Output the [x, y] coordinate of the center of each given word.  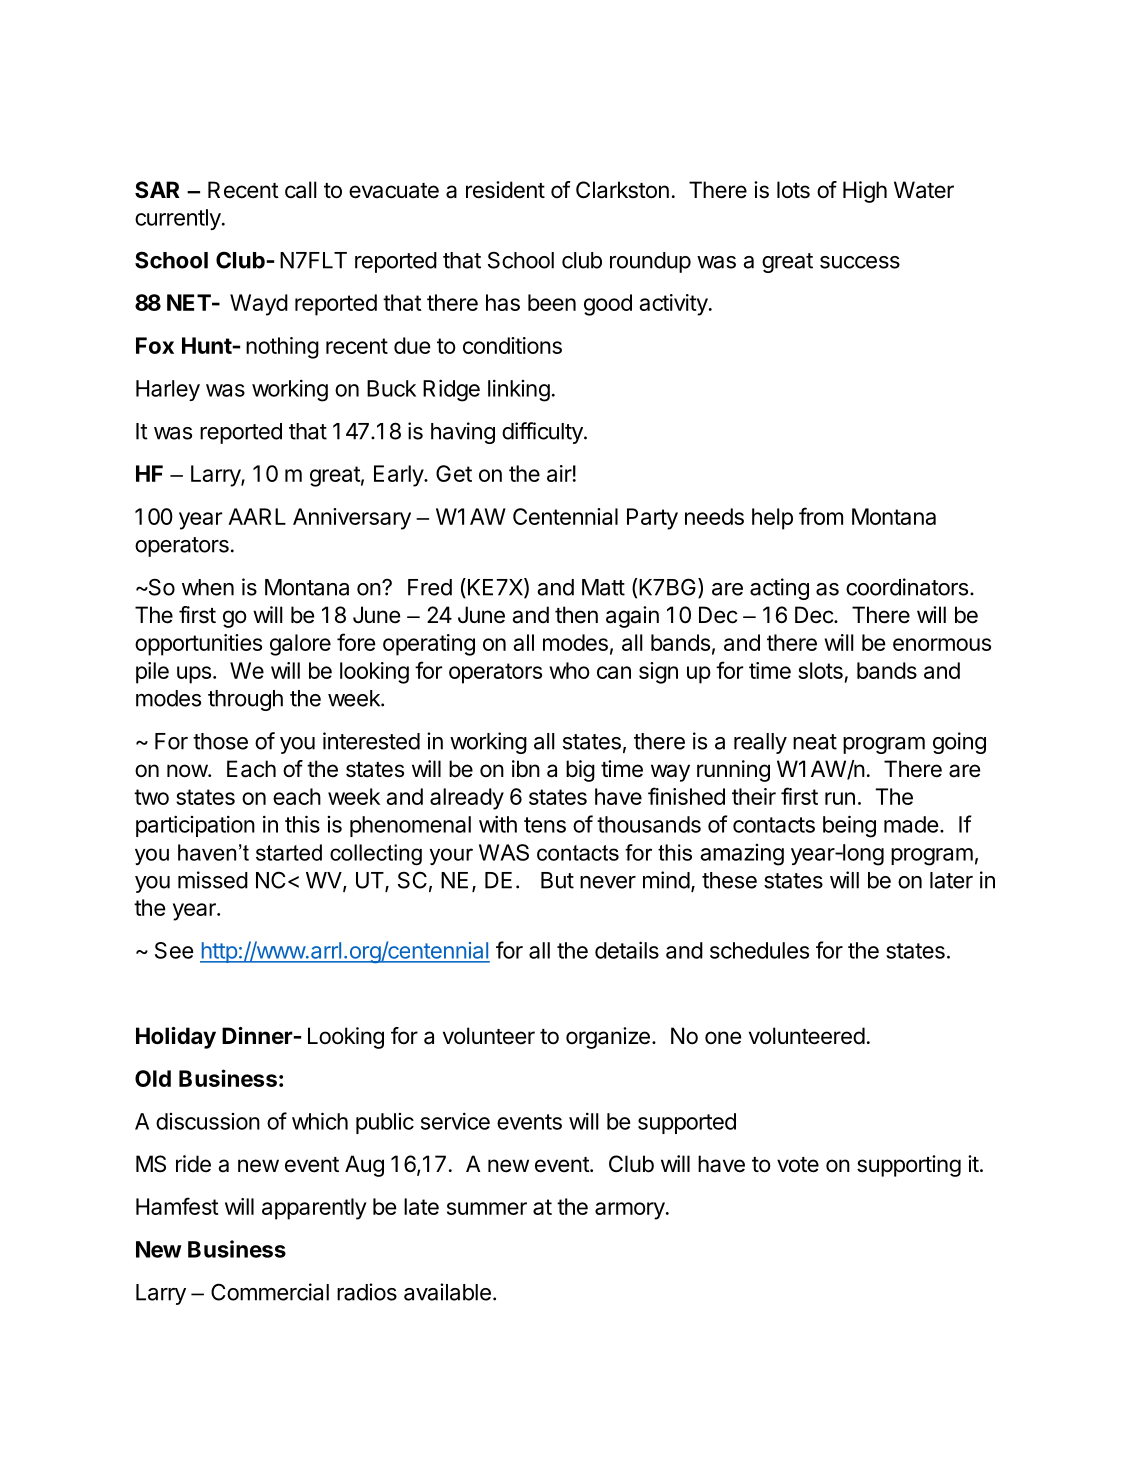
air [559, 473]
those [220, 741]
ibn [526, 769]
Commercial [270, 1292]
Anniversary [352, 519]
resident [505, 190]
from [821, 516]
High [865, 192]
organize [608, 1038]
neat [815, 742]
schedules [759, 950]
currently [179, 219]
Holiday [176, 1038]
